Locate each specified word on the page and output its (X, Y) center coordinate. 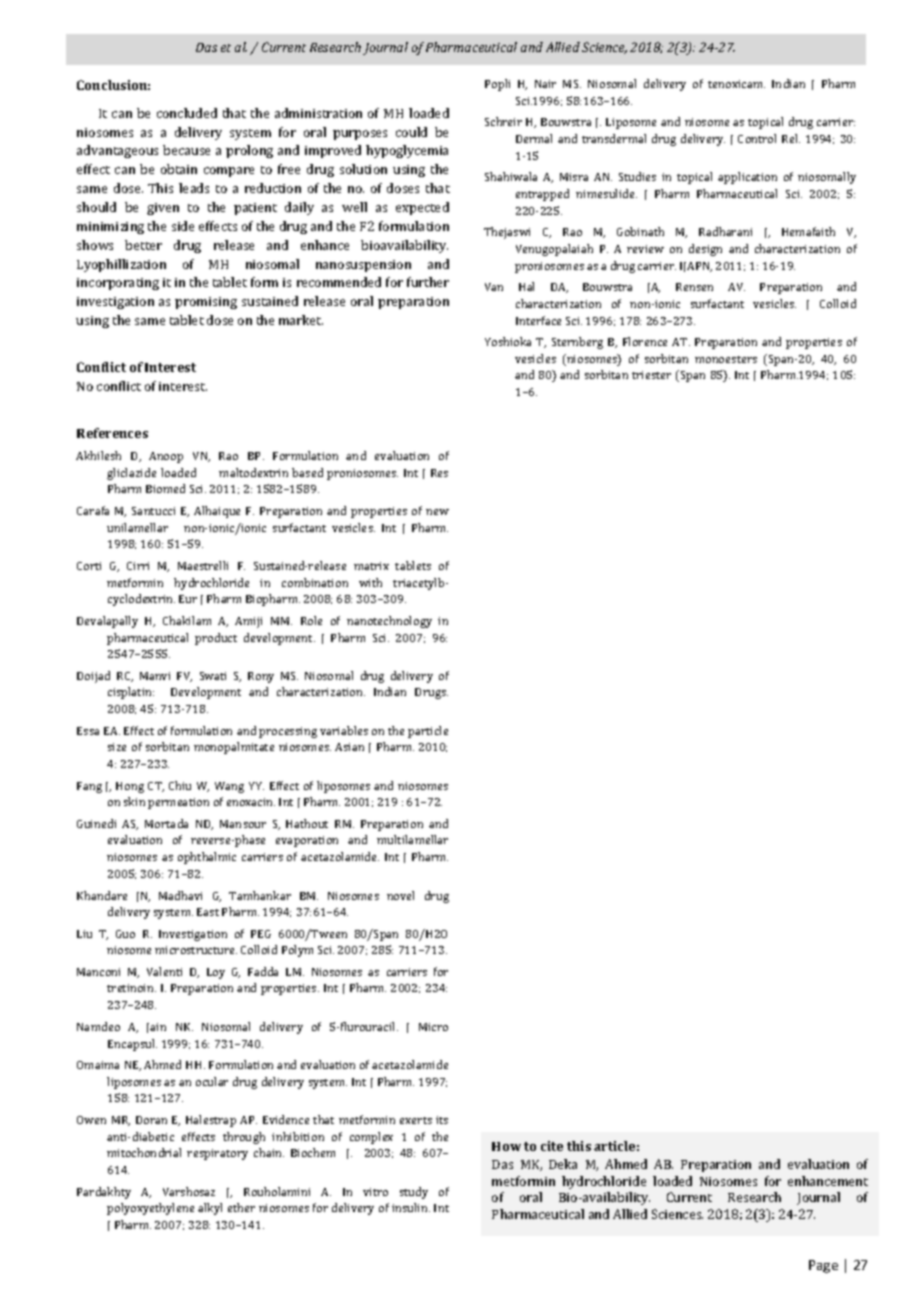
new (437, 512)
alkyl (210, 1209)
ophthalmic (207, 858)
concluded (187, 113)
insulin (411, 1207)
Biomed (165, 488)
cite (552, 1146)
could (411, 132)
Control (757, 138)
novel (400, 895)
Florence (645, 341)
